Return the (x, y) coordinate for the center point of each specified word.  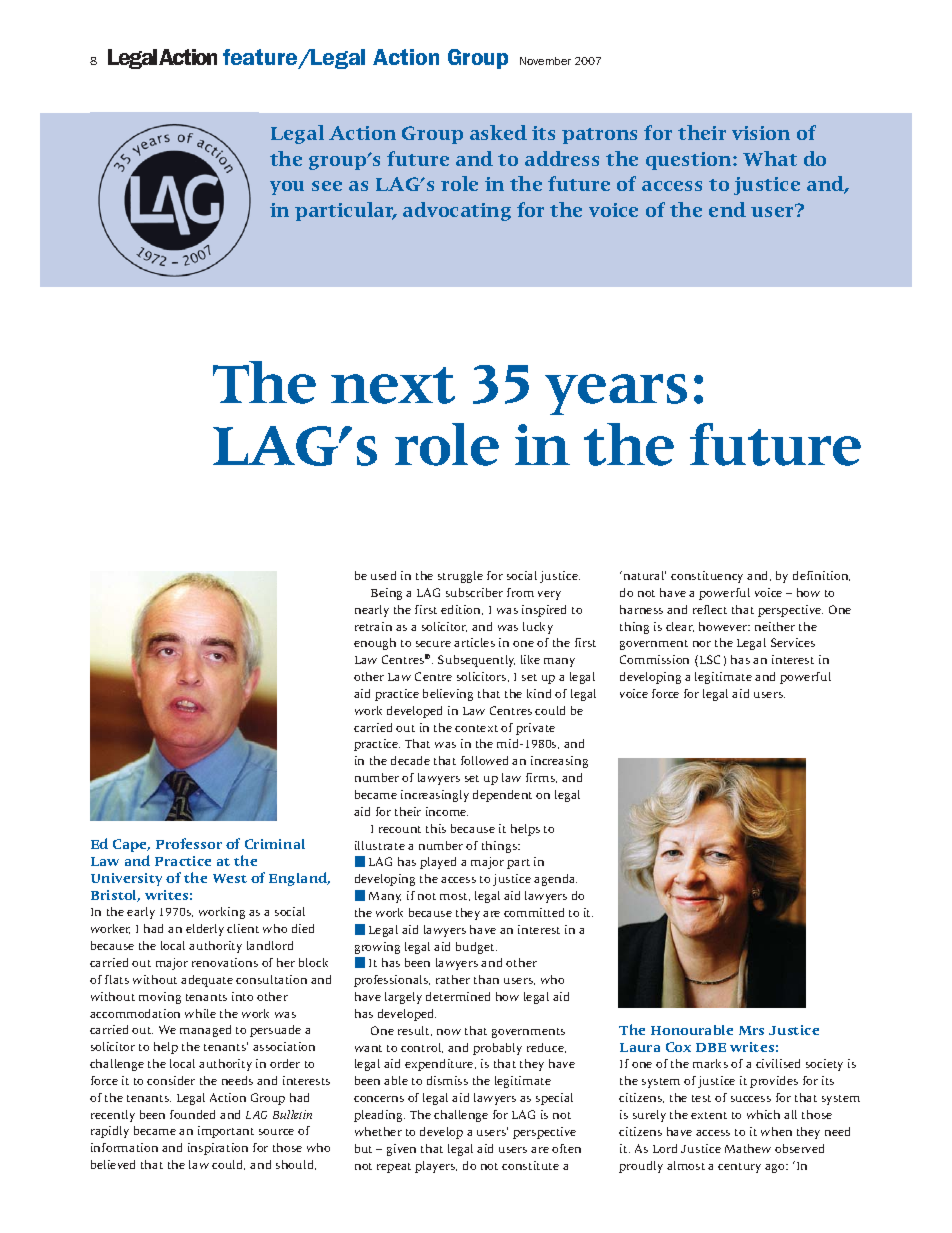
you (287, 188)
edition (462, 610)
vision (761, 133)
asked (498, 132)
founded (192, 1114)
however (724, 626)
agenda (555, 880)
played (438, 863)
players (436, 1167)
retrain (373, 626)
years (616, 394)
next (393, 385)
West (230, 878)
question (690, 161)
